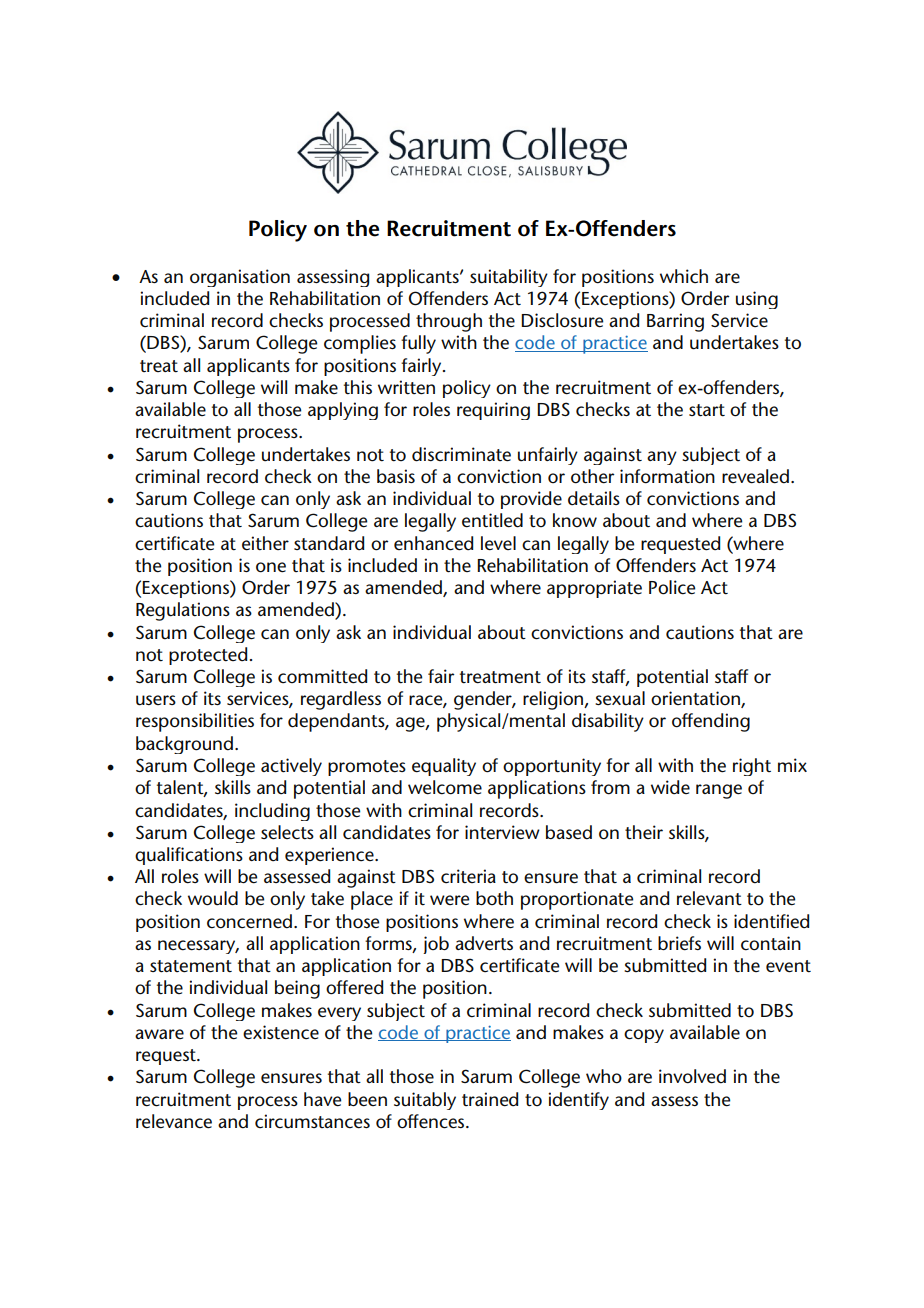 Image resolution: width=924 pixels, height=1308 pixels. I want to click on relevance, so click(174, 1121).
